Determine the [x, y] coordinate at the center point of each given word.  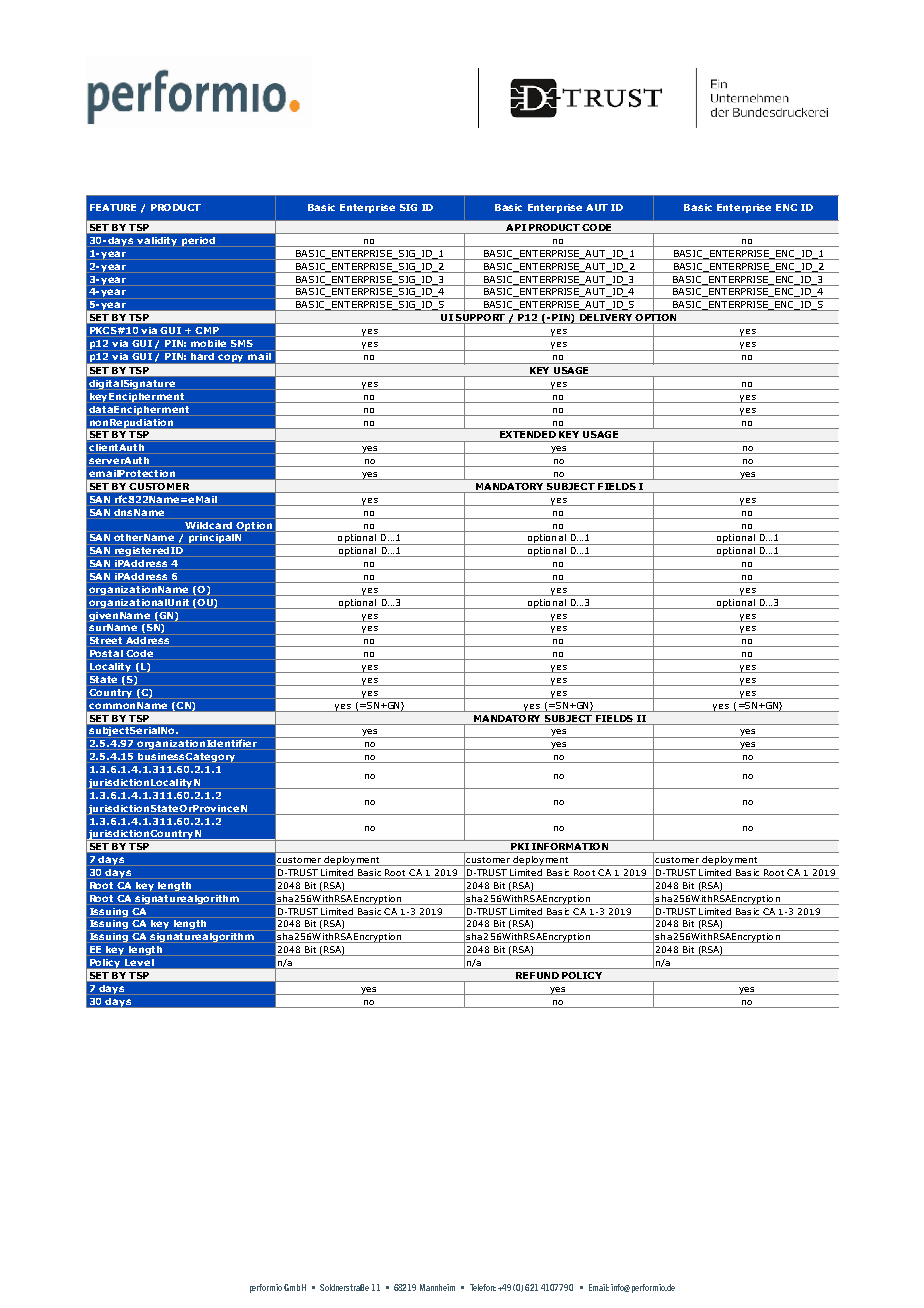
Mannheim [437, 1287]
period [198, 241]
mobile [208, 343]
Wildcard [208, 525]
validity [157, 241]
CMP [207, 330]
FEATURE [113, 207]
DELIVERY [605, 319]
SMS [242, 343]
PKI [519, 848]
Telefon [483, 1287]
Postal [106, 653]
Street [106, 640]
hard [202, 356]
